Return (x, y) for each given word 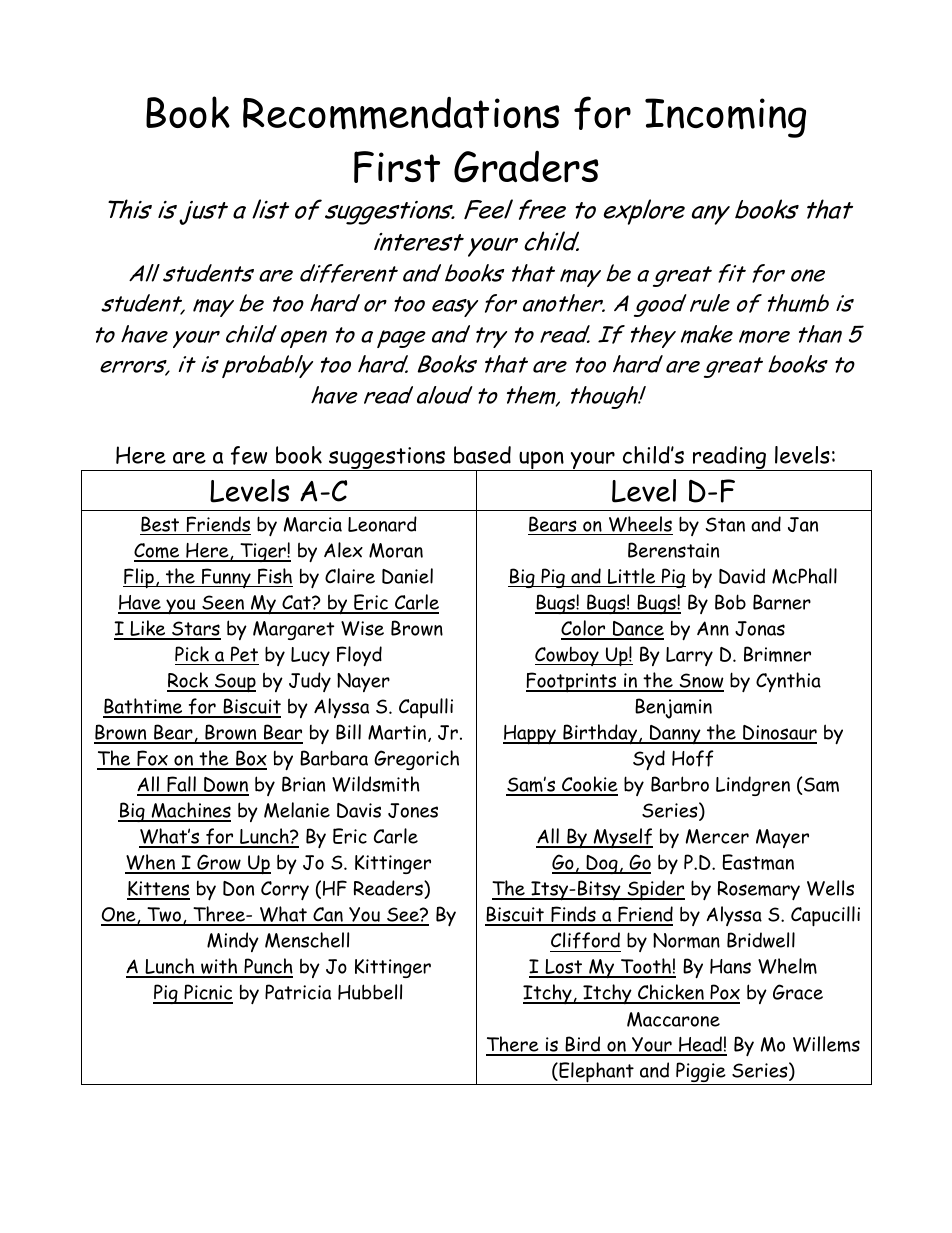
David (742, 576)
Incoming (725, 118)
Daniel (407, 576)
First (397, 167)
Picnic (207, 993)
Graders (526, 167)
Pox (724, 993)
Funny (226, 578)
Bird (583, 1045)
